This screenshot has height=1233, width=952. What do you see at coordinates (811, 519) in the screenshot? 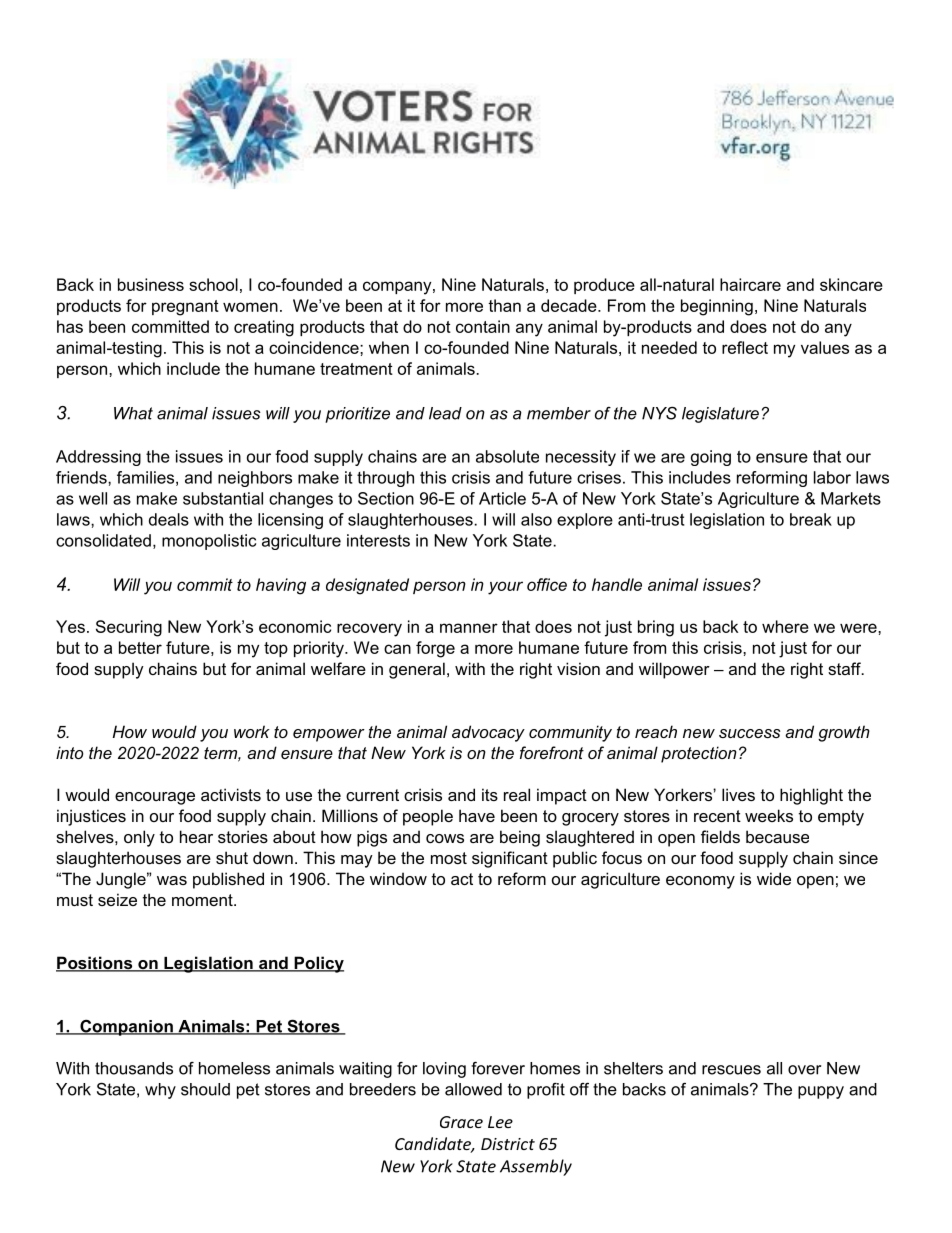
I see `break` at bounding box center [811, 519].
